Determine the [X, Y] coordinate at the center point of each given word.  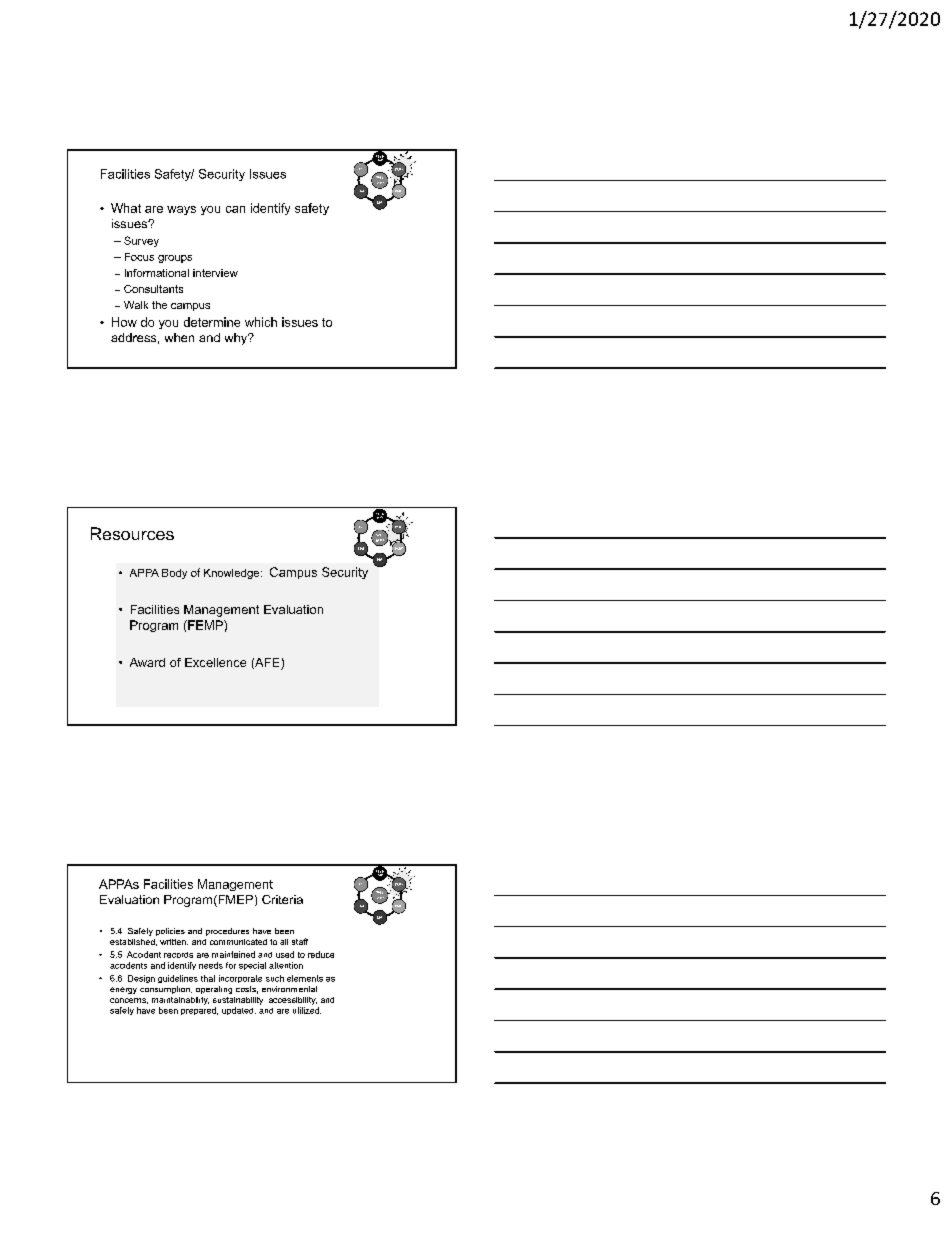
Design [141, 979]
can [235, 209]
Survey [141, 241]
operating [214, 990]
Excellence [215, 662]
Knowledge [233, 574]
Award [147, 662]
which [261, 322]
